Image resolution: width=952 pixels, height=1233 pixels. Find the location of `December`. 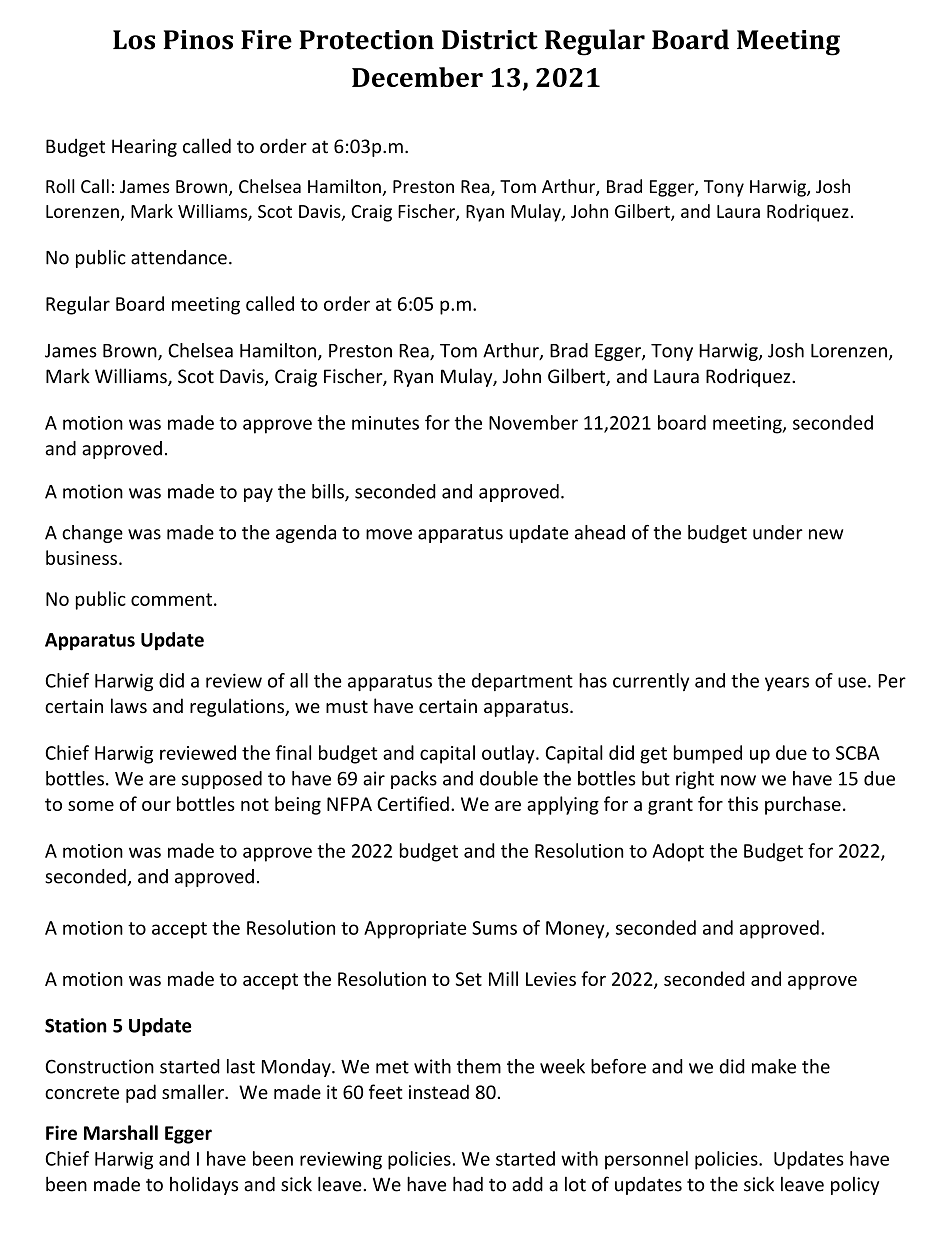

December is located at coordinates (417, 77).
